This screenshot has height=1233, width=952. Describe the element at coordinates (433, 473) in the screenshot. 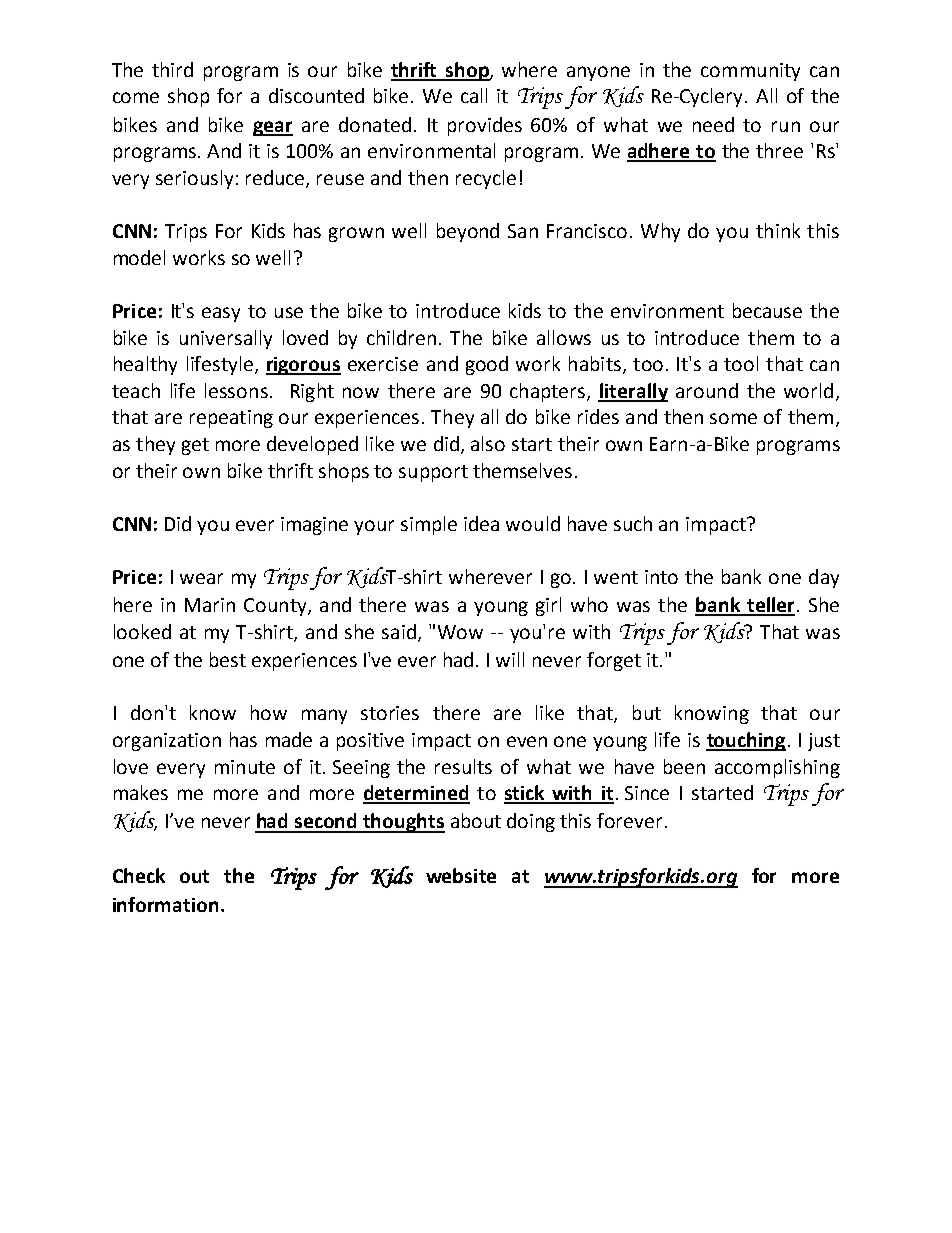

I see `support` at that location.
